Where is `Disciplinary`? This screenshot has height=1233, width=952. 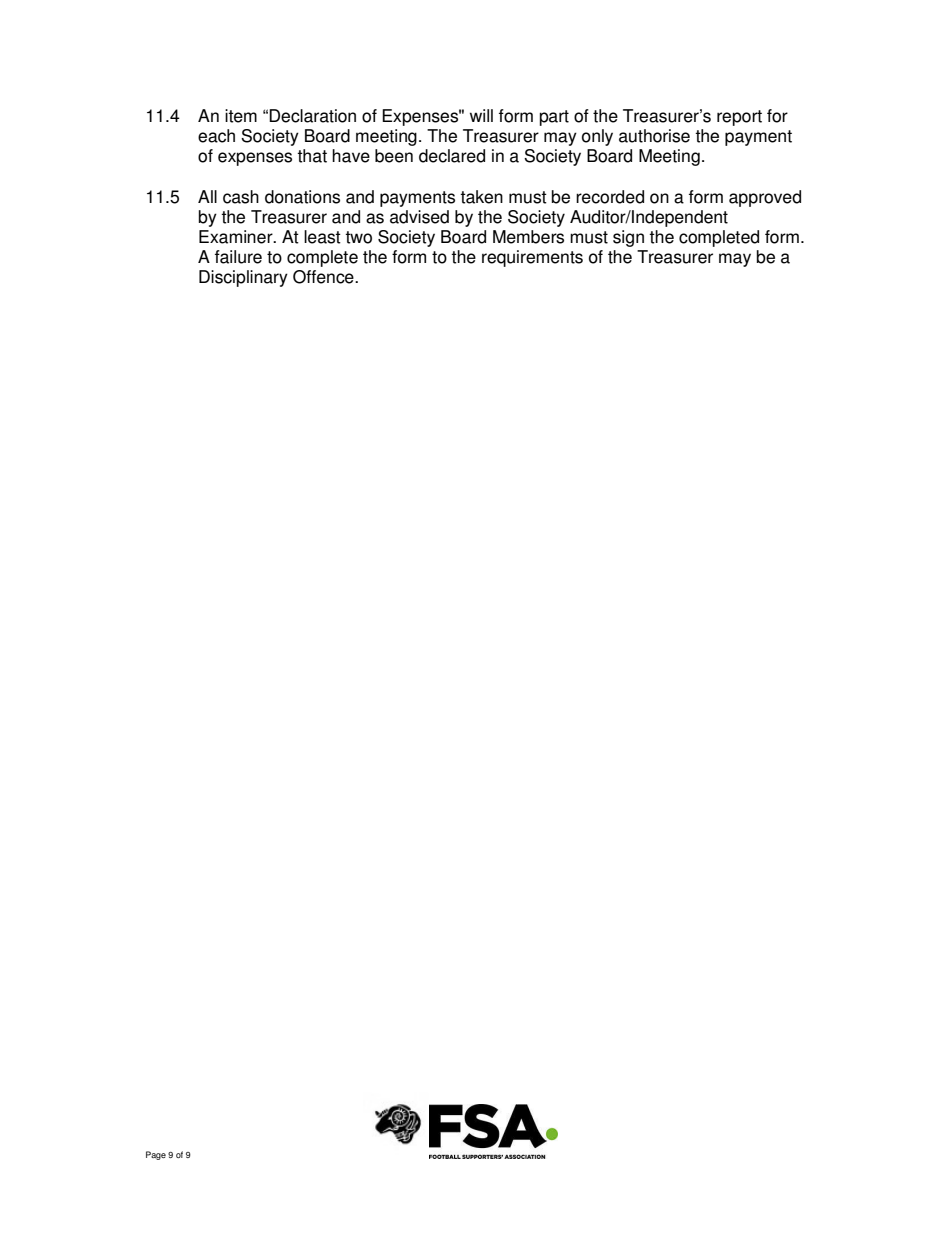 Disciplinary is located at coordinates (243, 278).
